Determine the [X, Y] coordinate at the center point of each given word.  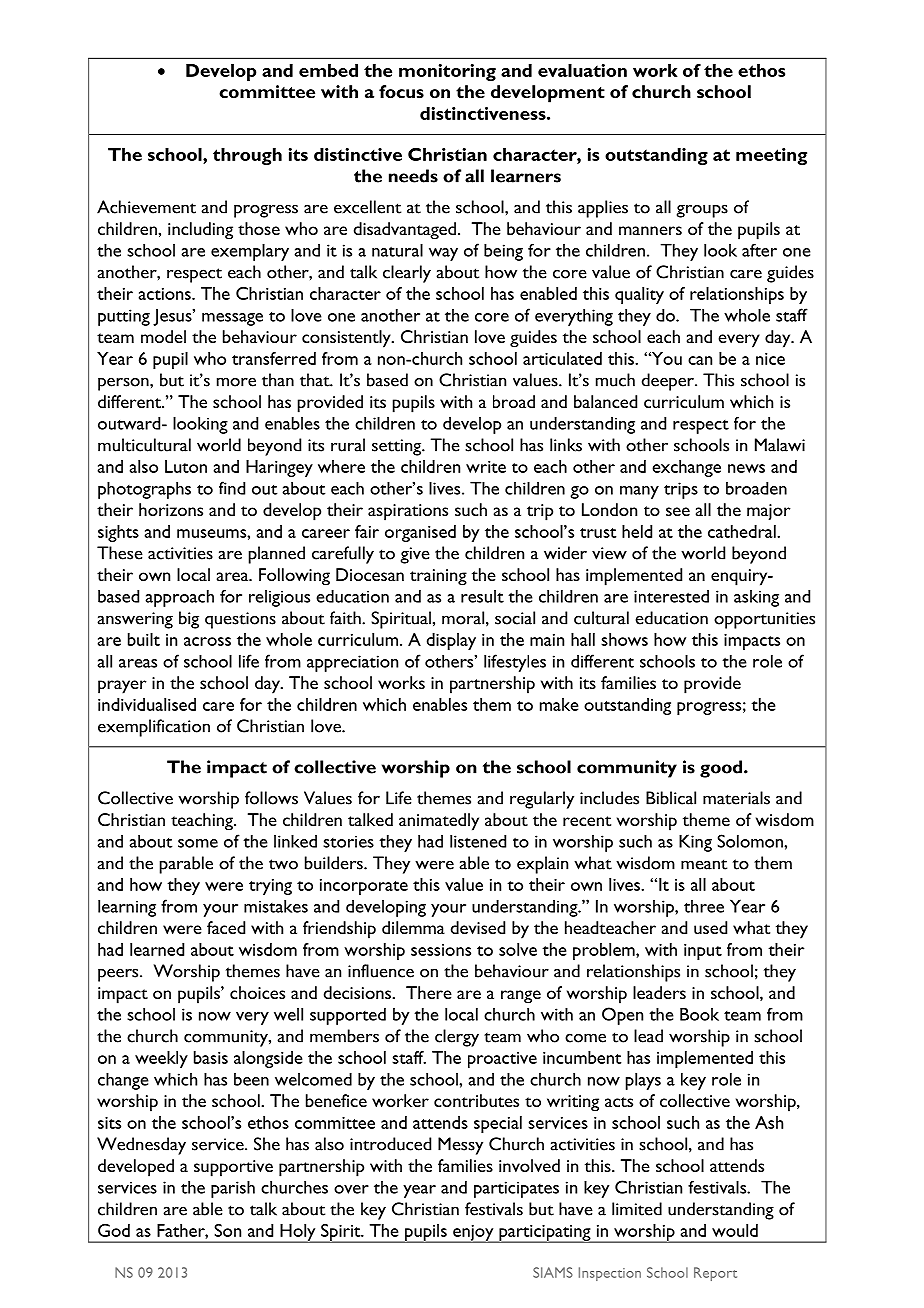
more [236, 382]
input [703, 952]
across [207, 641]
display [451, 641]
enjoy [473, 1234]
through [247, 156]
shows [624, 639]
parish [233, 1189]
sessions [441, 950]
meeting [771, 156]
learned [157, 949]
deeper [669, 382]
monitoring [447, 72]
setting [398, 447]
